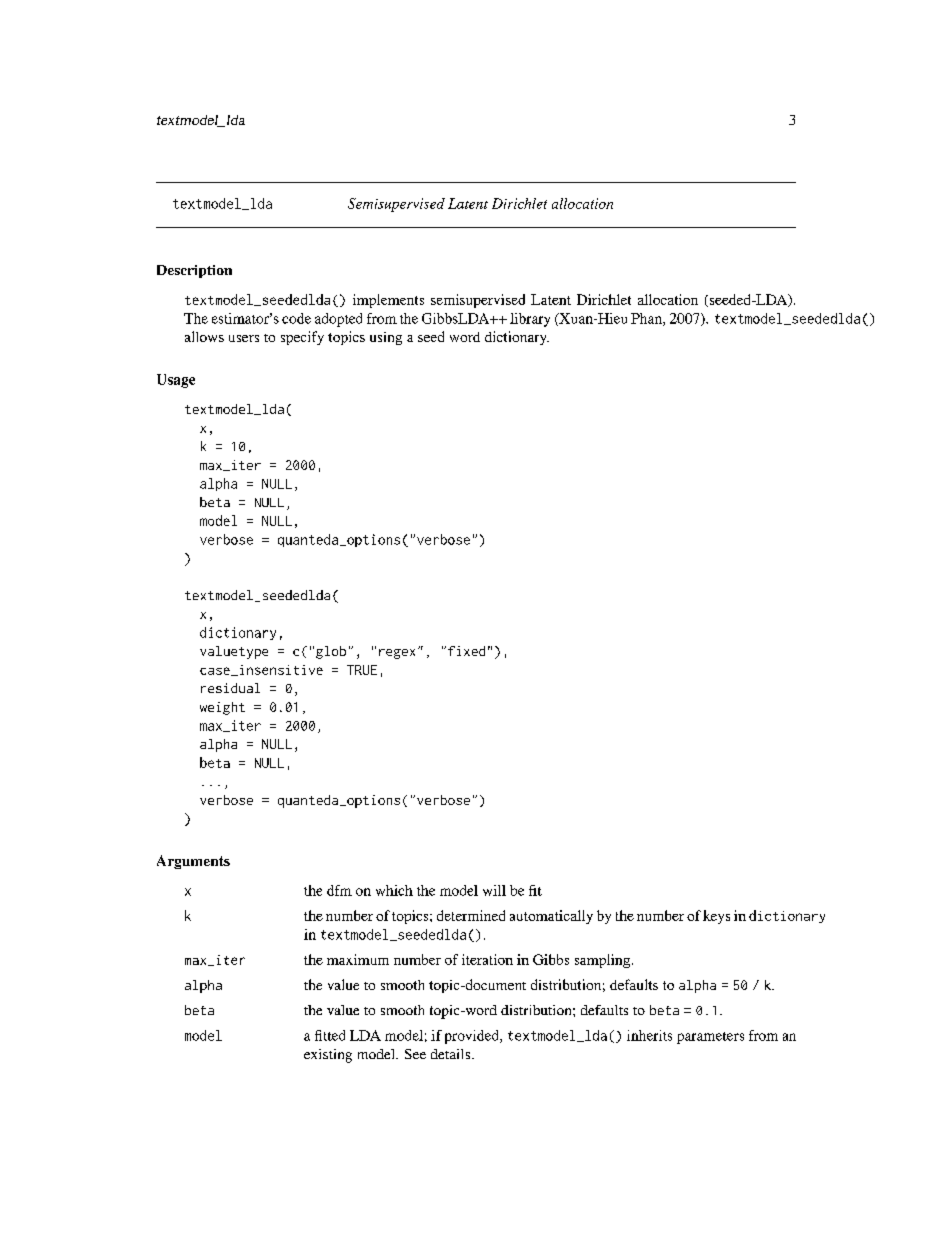 Image resolution: width=952 pixels, height=1233 pixels. What do you see at coordinates (230, 688) in the screenshot?
I see `residual` at bounding box center [230, 688].
